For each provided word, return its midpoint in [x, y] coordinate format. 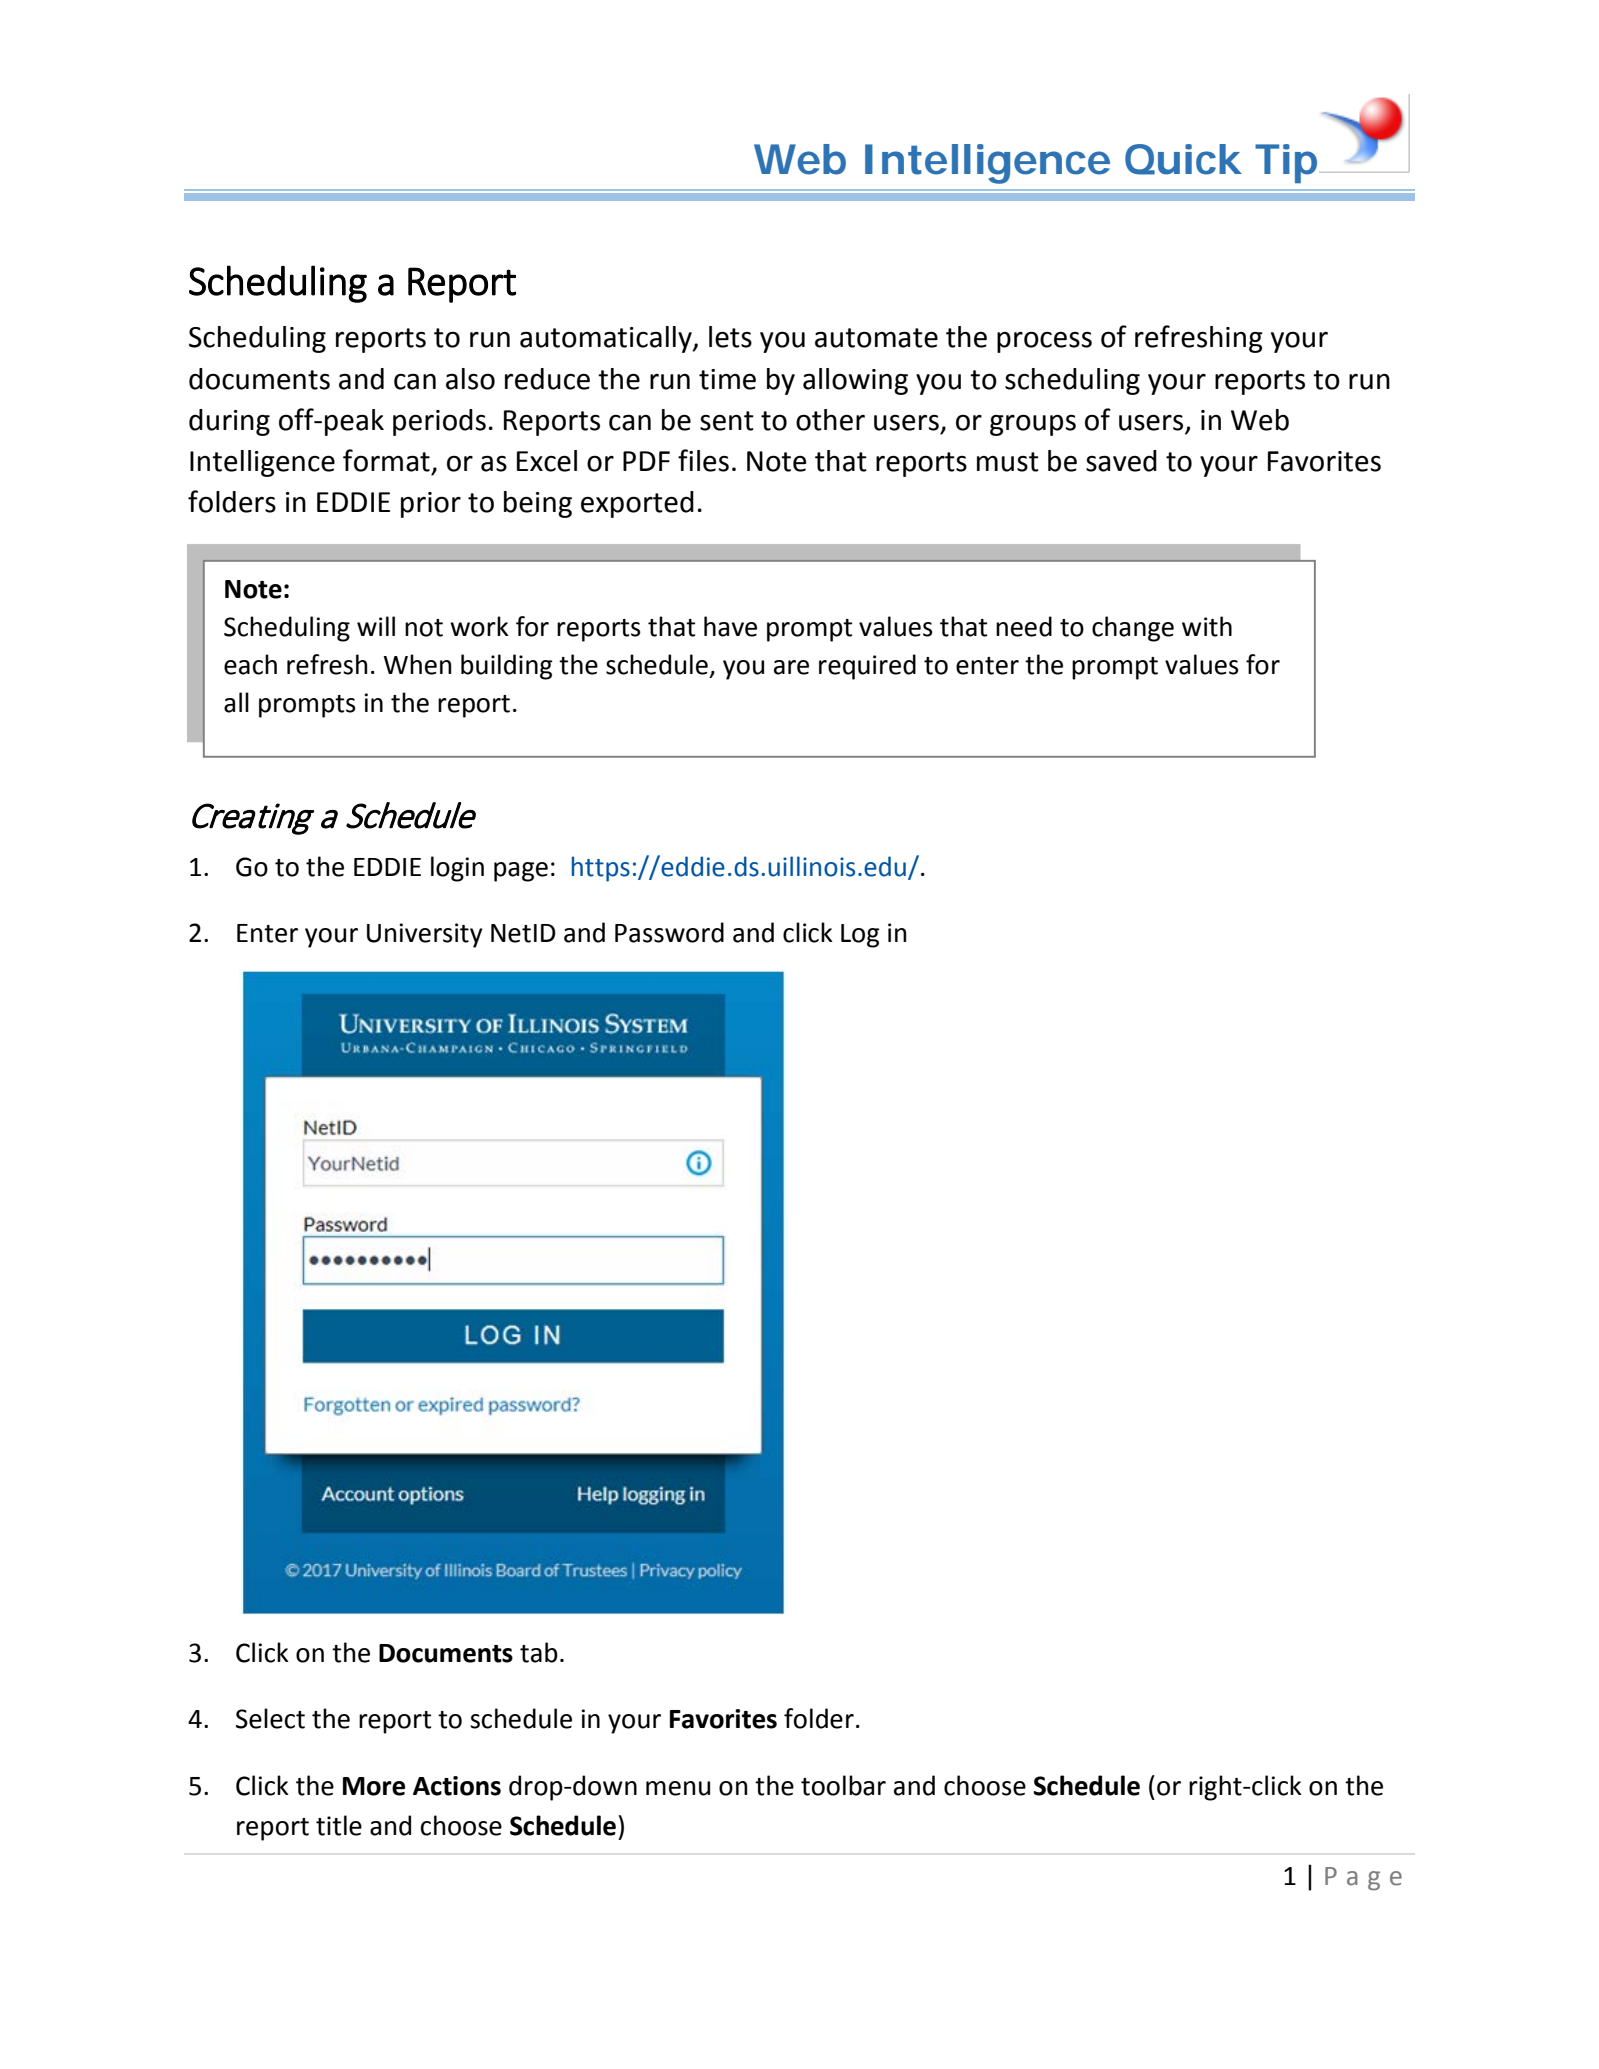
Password [669, 932]
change [1133, 629]
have [730, 626]
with [1207, 626]
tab [539, 1652]
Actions [457, 1786]
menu [678, 1788]
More [374, 1786]
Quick [1183, 159]
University [425, 935]
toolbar [843, 1785]
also [470, 379]
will [376, 626]
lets [730, 337]
